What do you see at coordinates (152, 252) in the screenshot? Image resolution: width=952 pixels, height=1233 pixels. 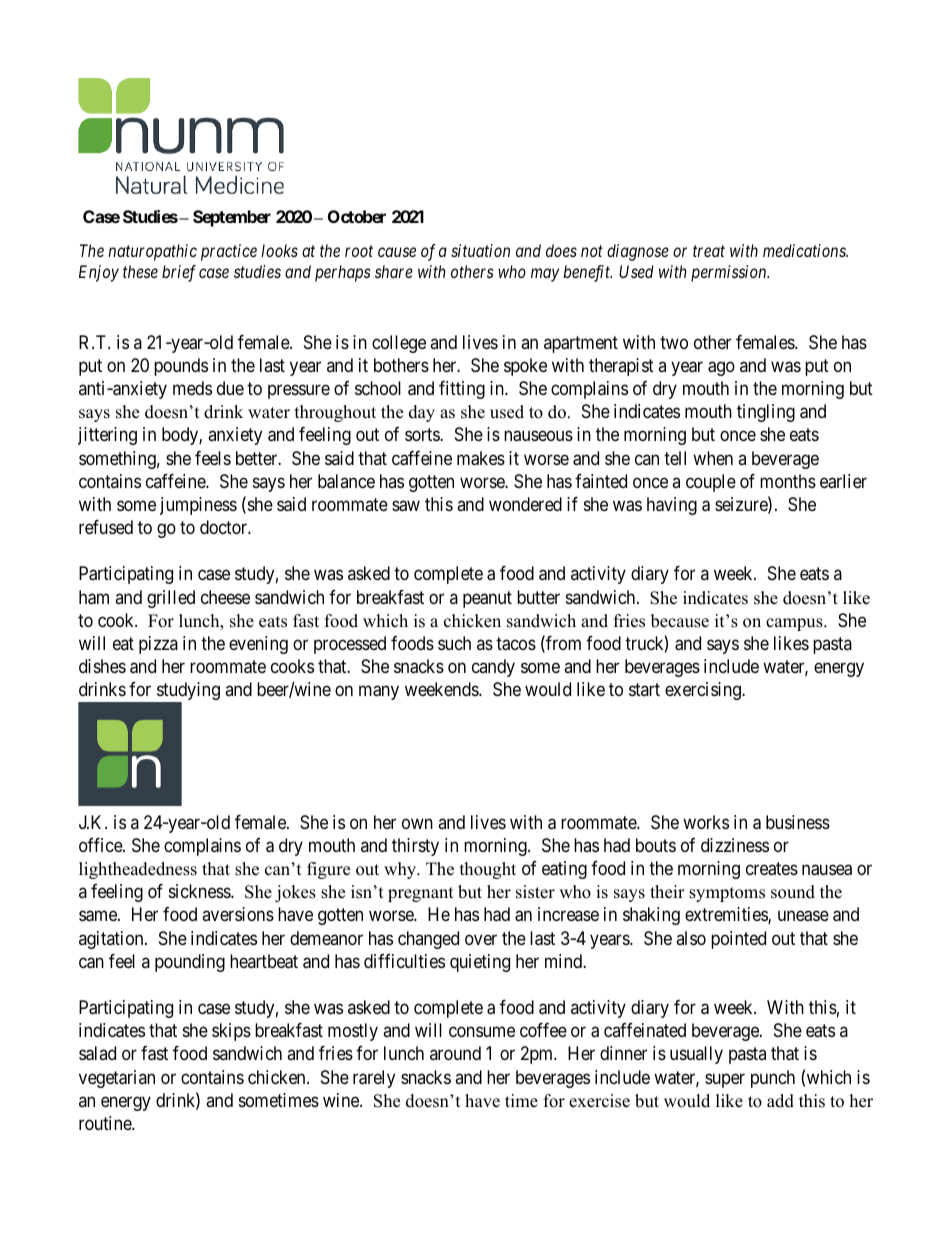 I see `naturopathic` at bounding box center [152, 252].
